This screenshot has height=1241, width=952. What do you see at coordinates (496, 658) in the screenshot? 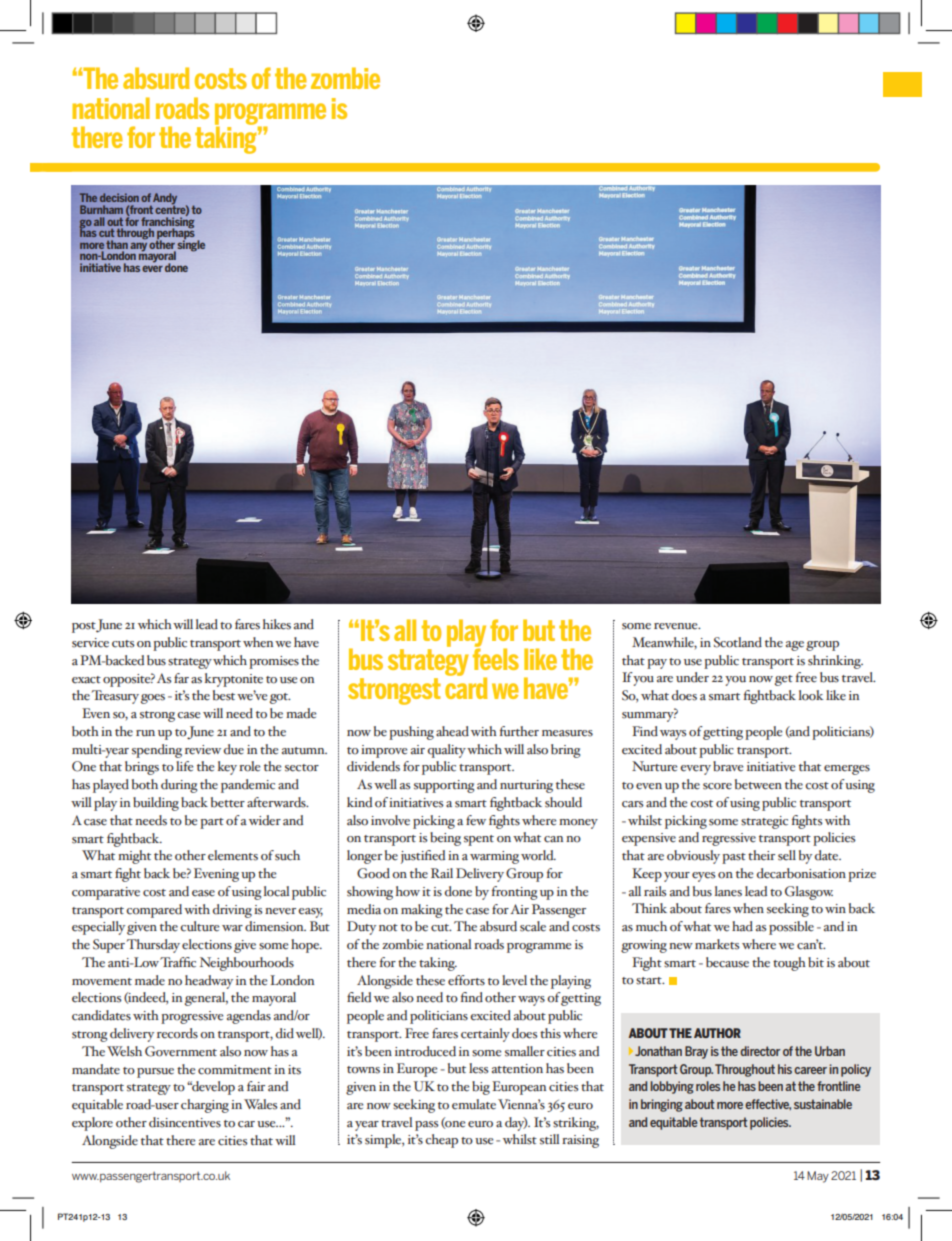
I see `feels` at bounding box center [496, 658].
